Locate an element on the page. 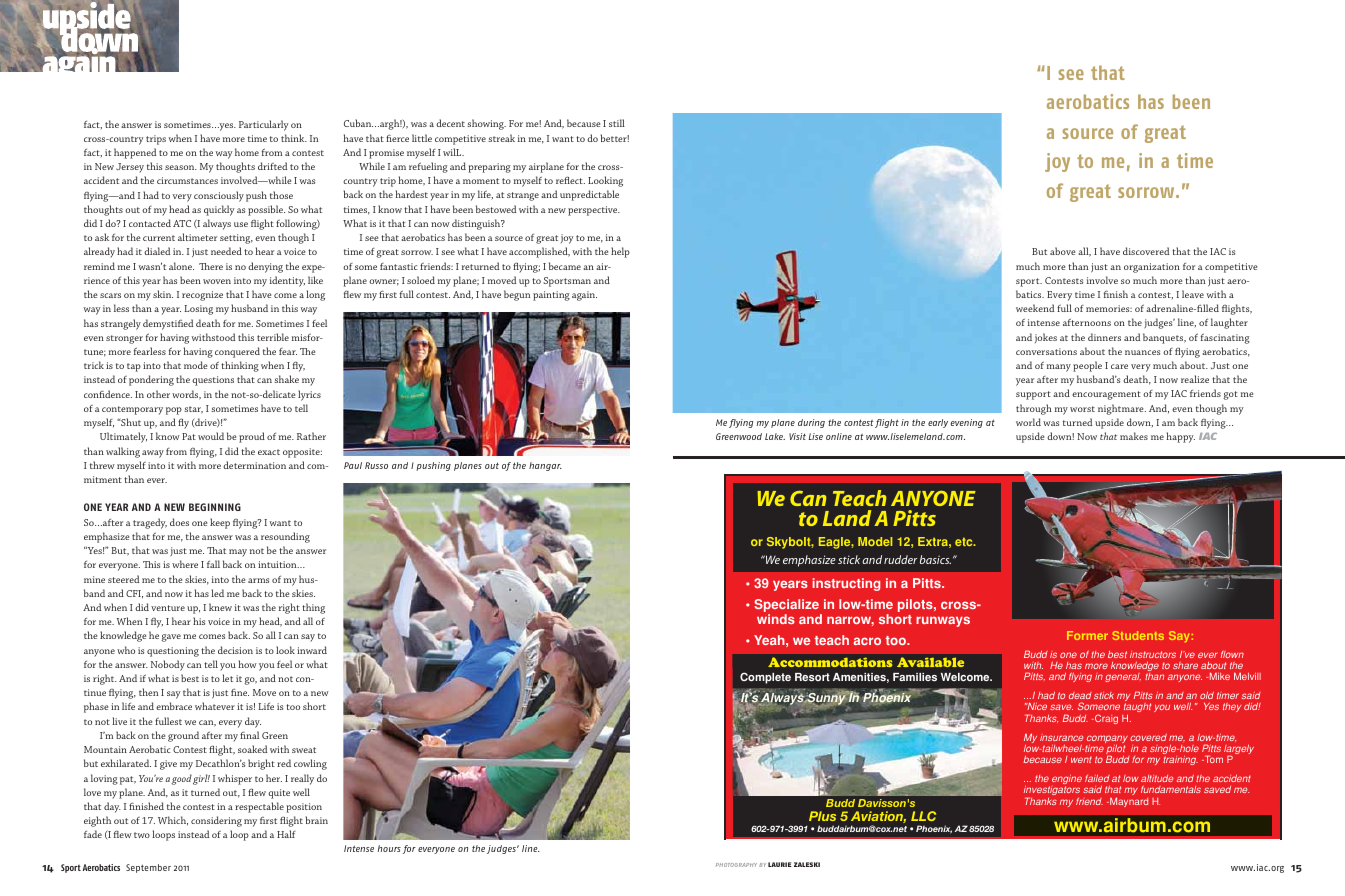 The image size is (1345, 896). still is located at coordinates (617, 123).
